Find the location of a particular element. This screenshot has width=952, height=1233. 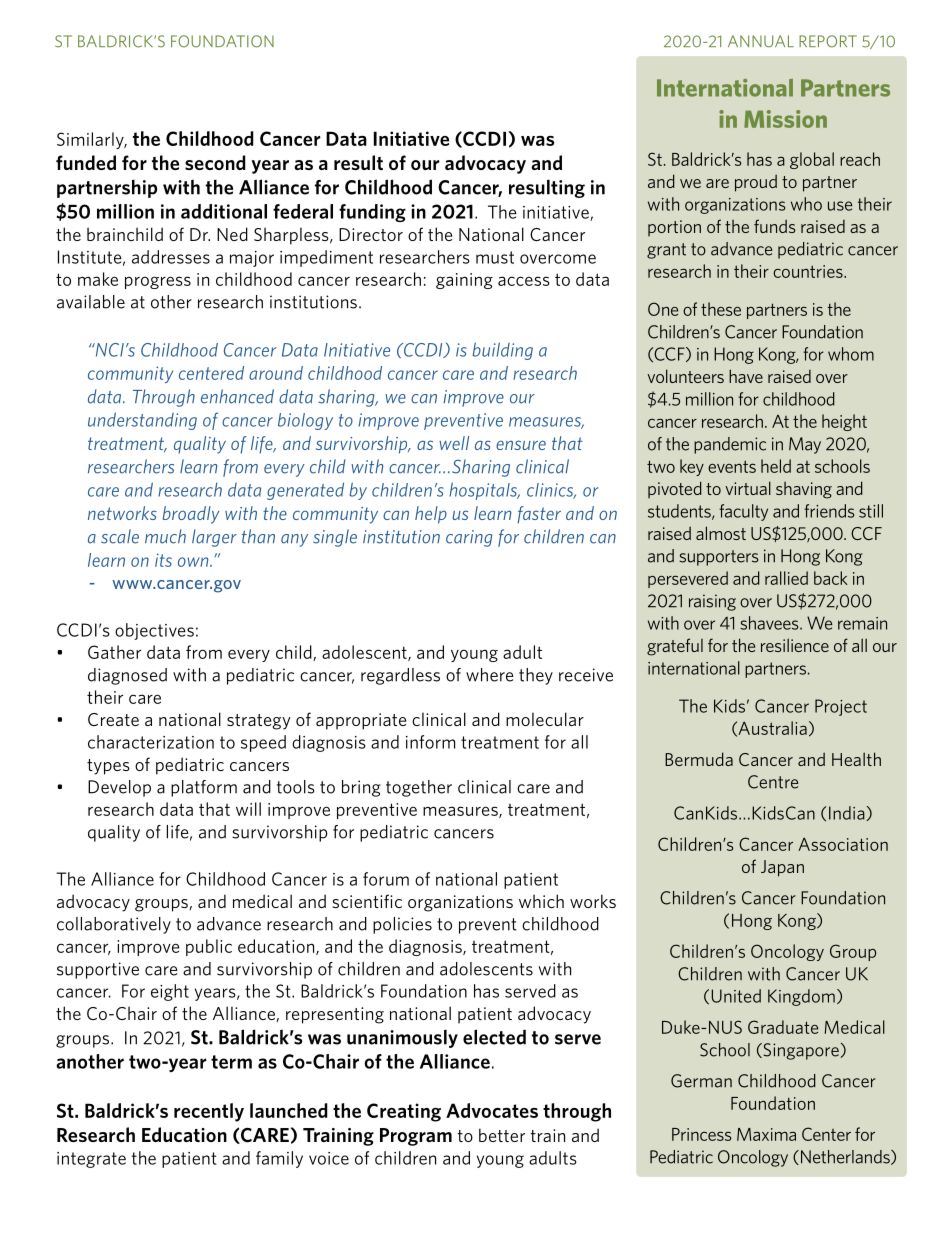

together is located at coordinates (419, 788).
